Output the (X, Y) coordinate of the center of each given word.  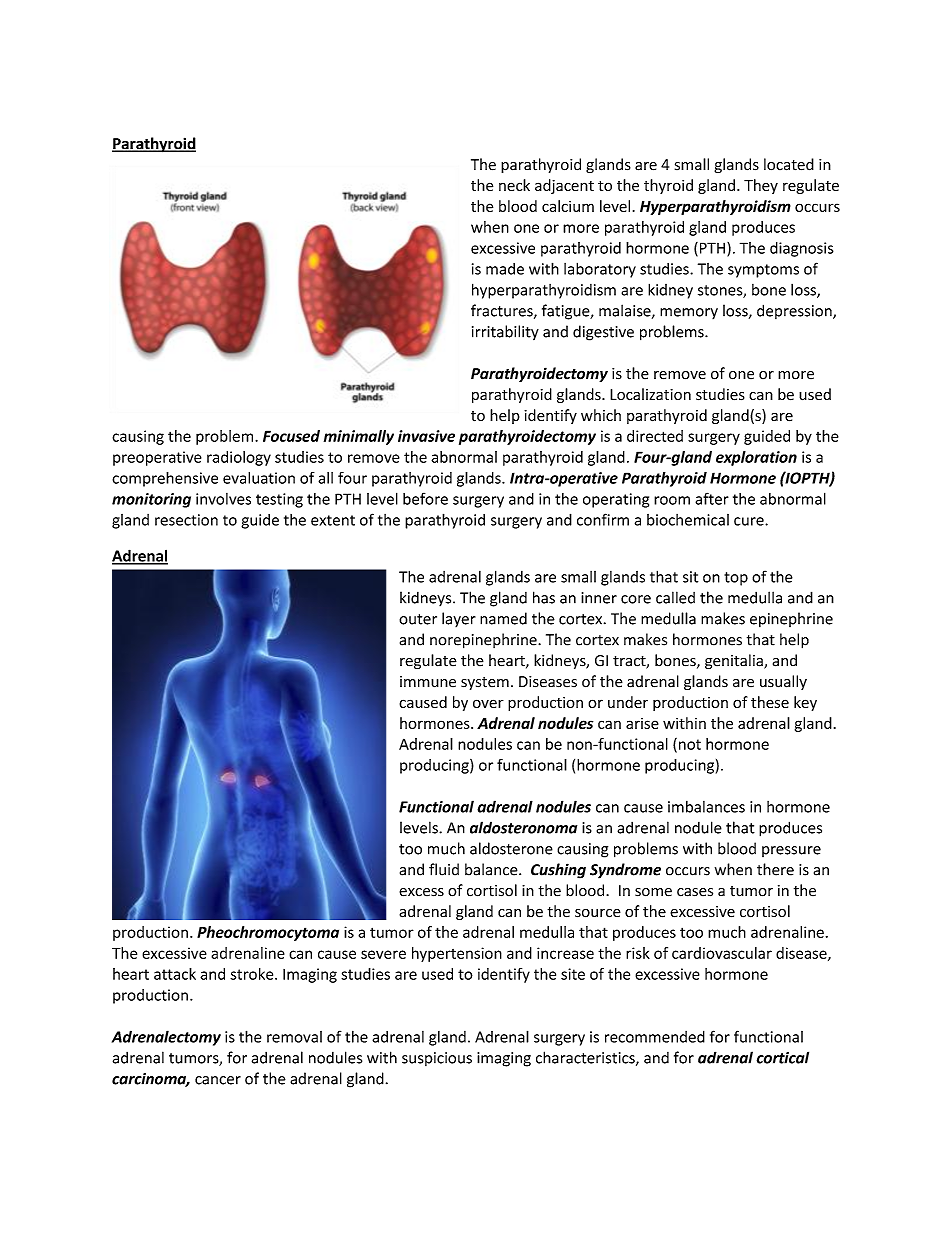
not (690, 744)
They (761, 186)
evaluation (259, 478)
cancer (218, 1080)
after (712, 498)
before (425, 498)
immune (428, 682)
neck (514, 185)
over (488, 703)
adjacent (564, 186)
